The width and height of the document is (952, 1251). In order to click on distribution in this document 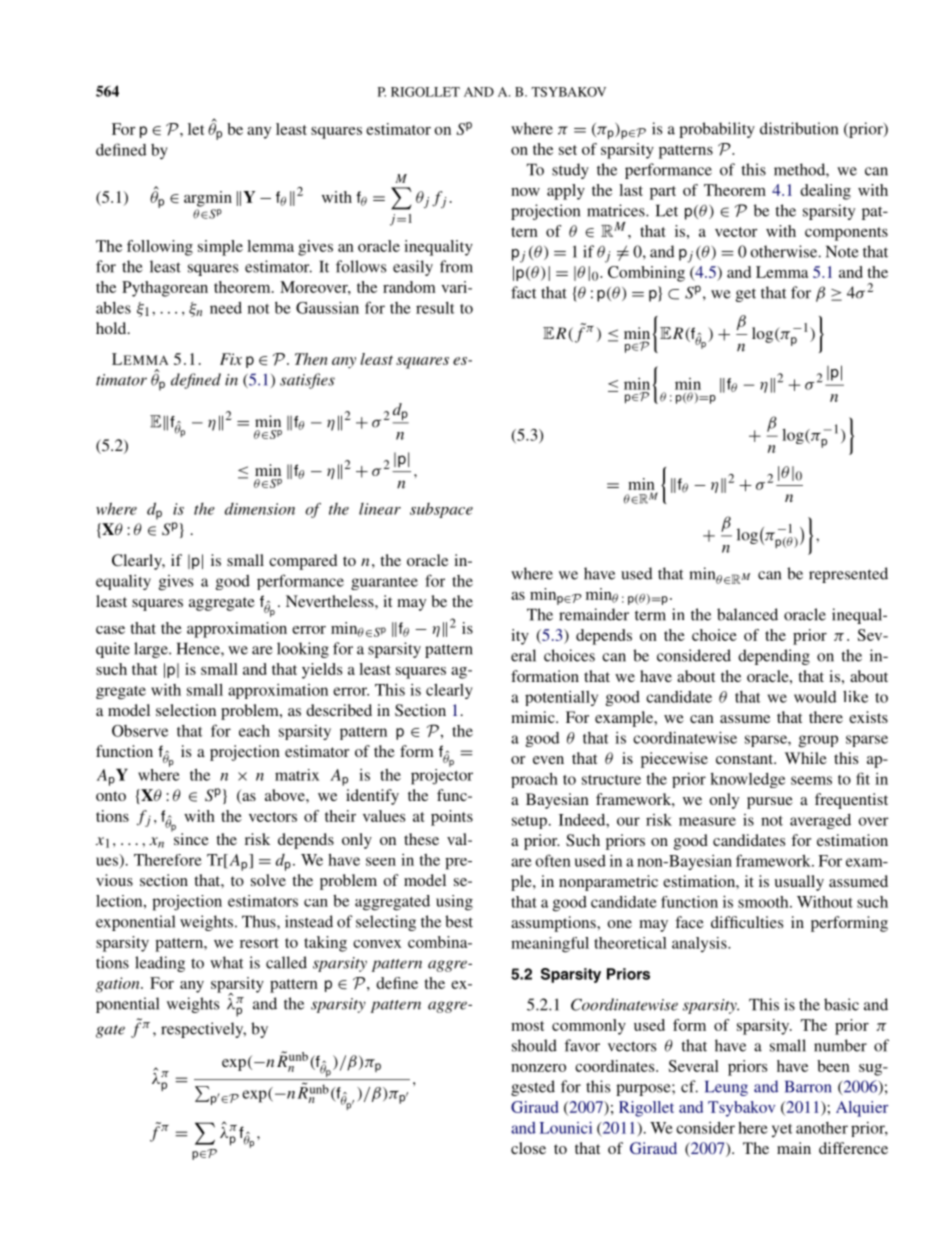, I will do `click(799, 128)`.
